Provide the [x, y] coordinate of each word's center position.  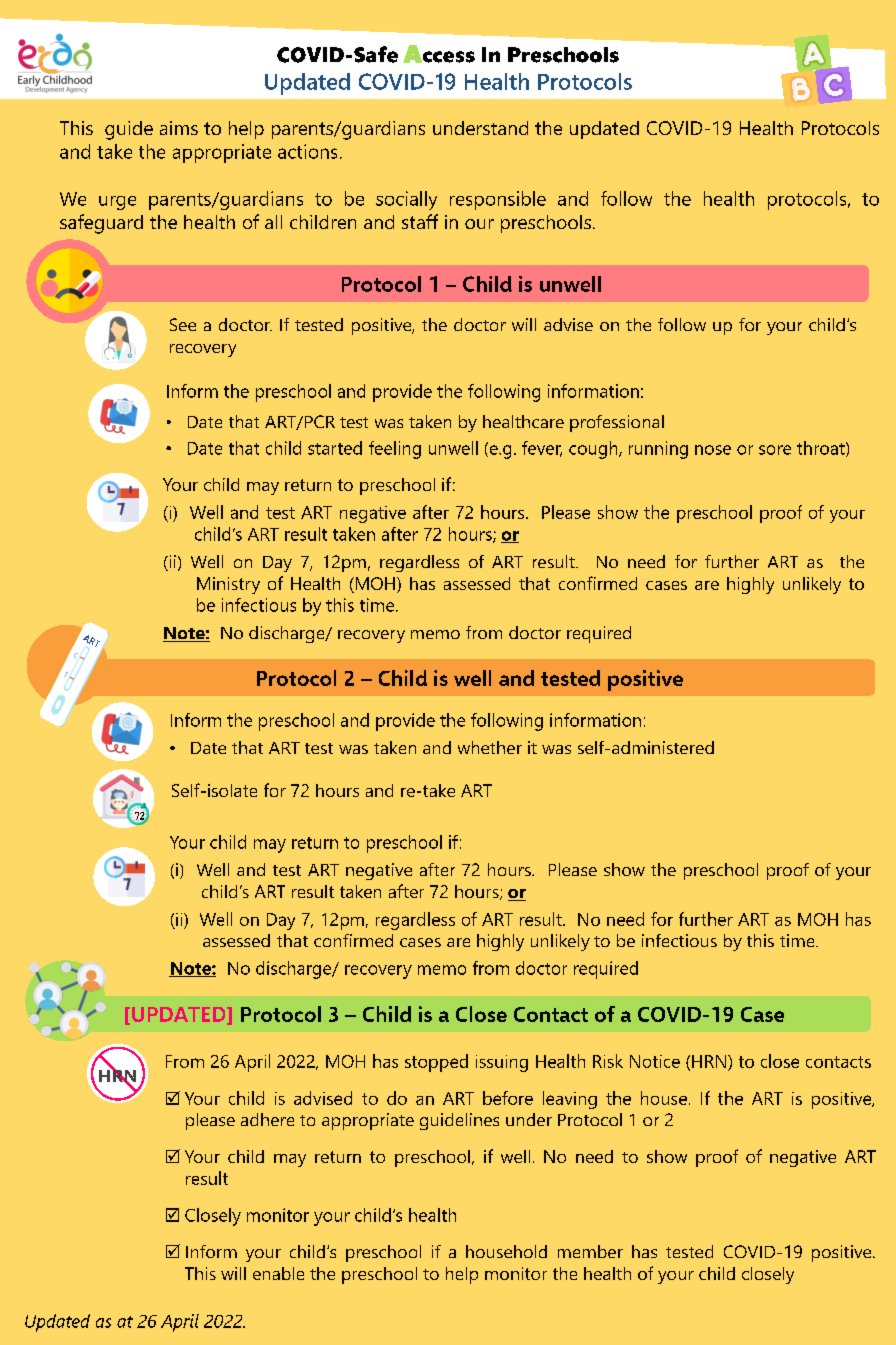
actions [307, 151]
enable [278, 1273]
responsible [498, 200]
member [590, 1251]
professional [617, 423]
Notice [655, 1061]
